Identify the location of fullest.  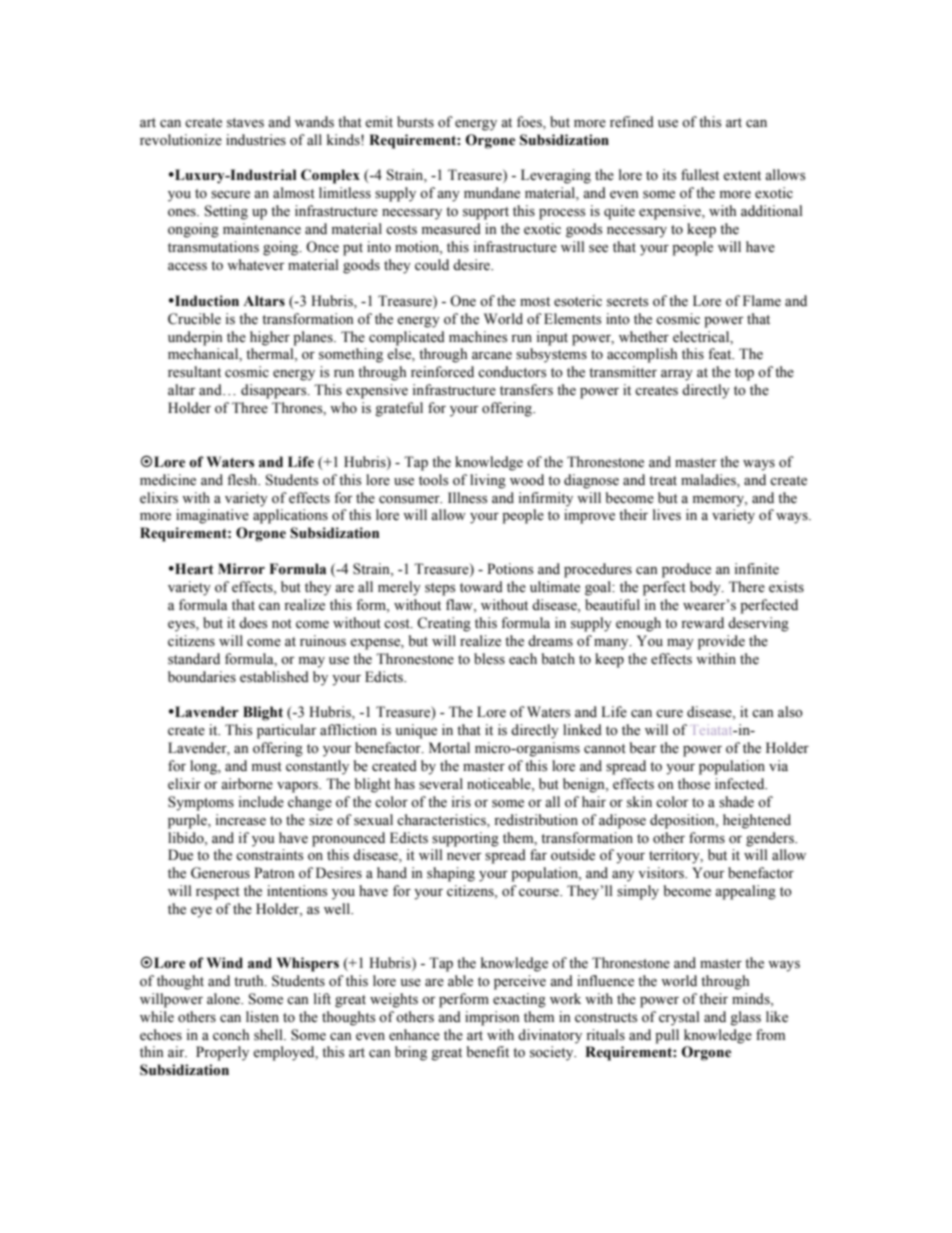
(700, 175).
